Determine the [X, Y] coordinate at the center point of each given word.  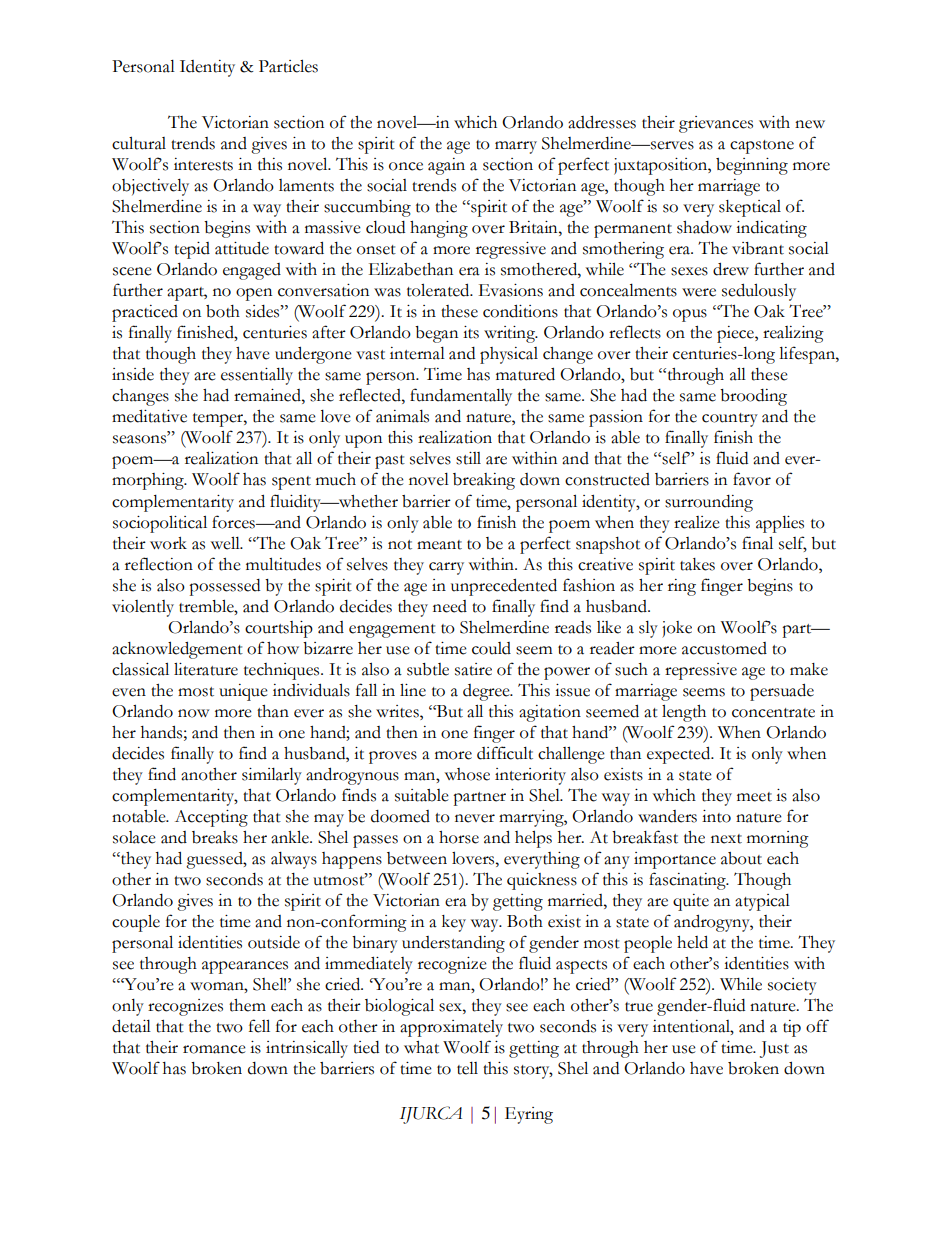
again [446, 166]
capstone [762, 147]
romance [214, 1049]
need [450, 606]
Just [774, 1049]
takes [697, 564]
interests [203, 164]
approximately [451, 1028]
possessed [224, 587]
